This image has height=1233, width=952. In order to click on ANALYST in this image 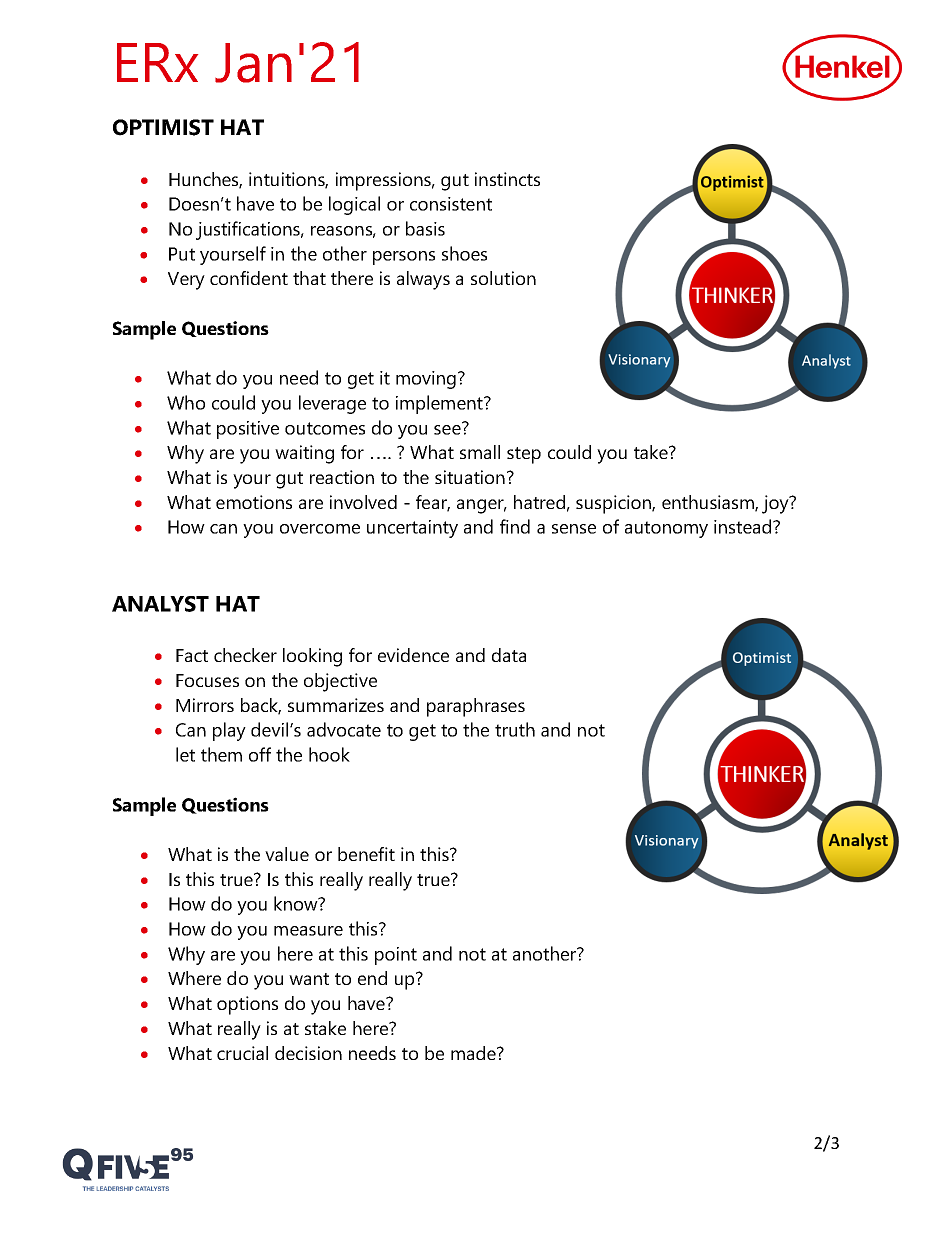, I will do `click(160, 604)`.
